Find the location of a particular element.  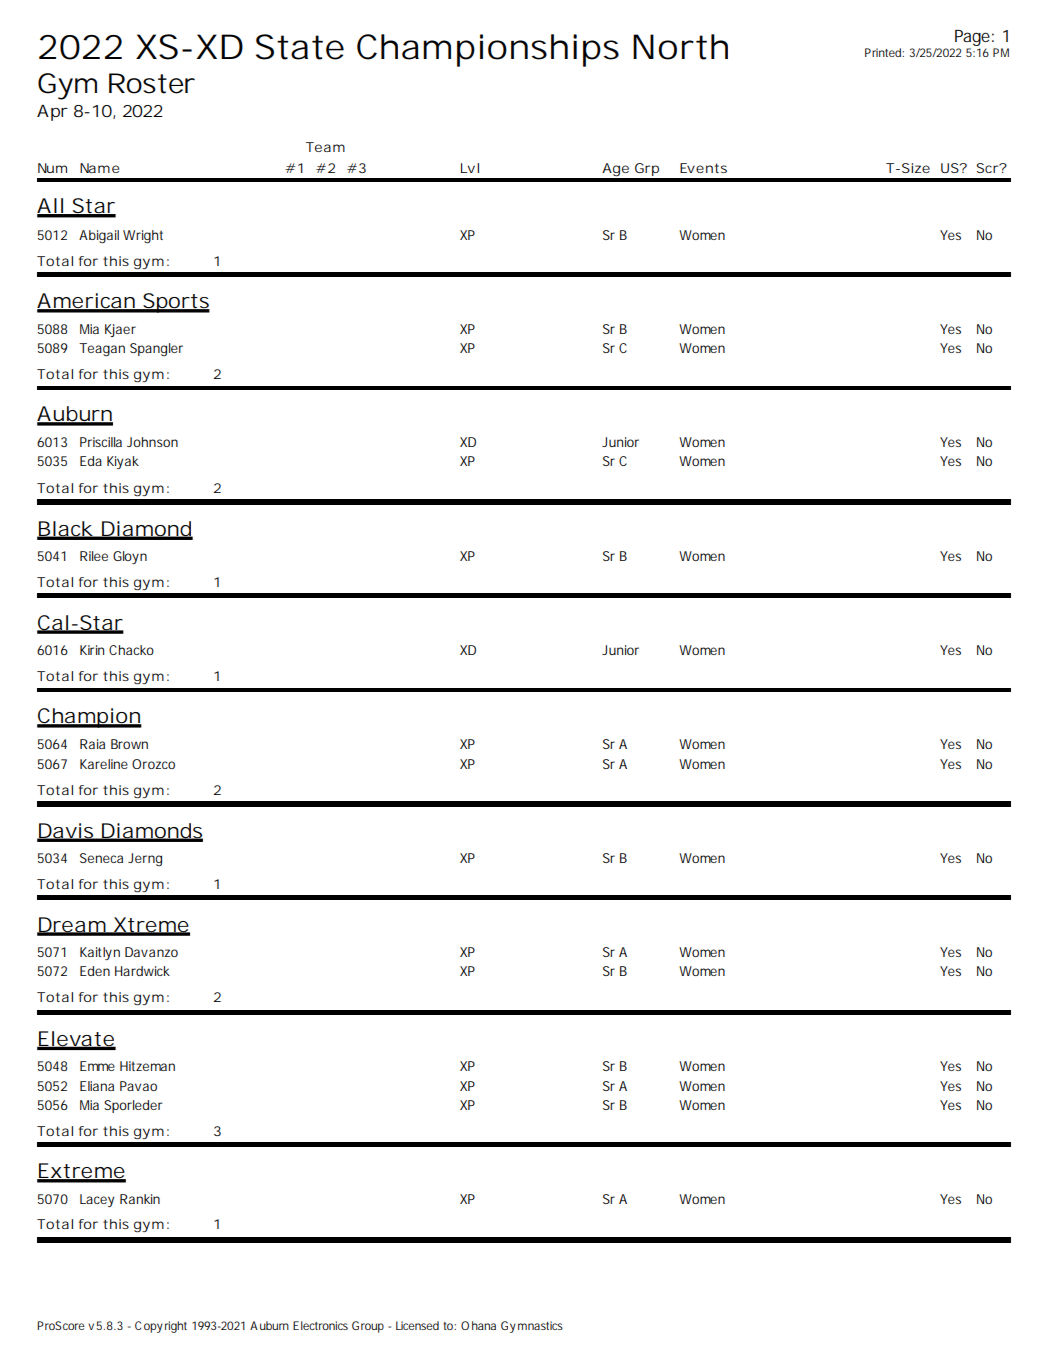

Lvl is located at coordinates (470, 168).
